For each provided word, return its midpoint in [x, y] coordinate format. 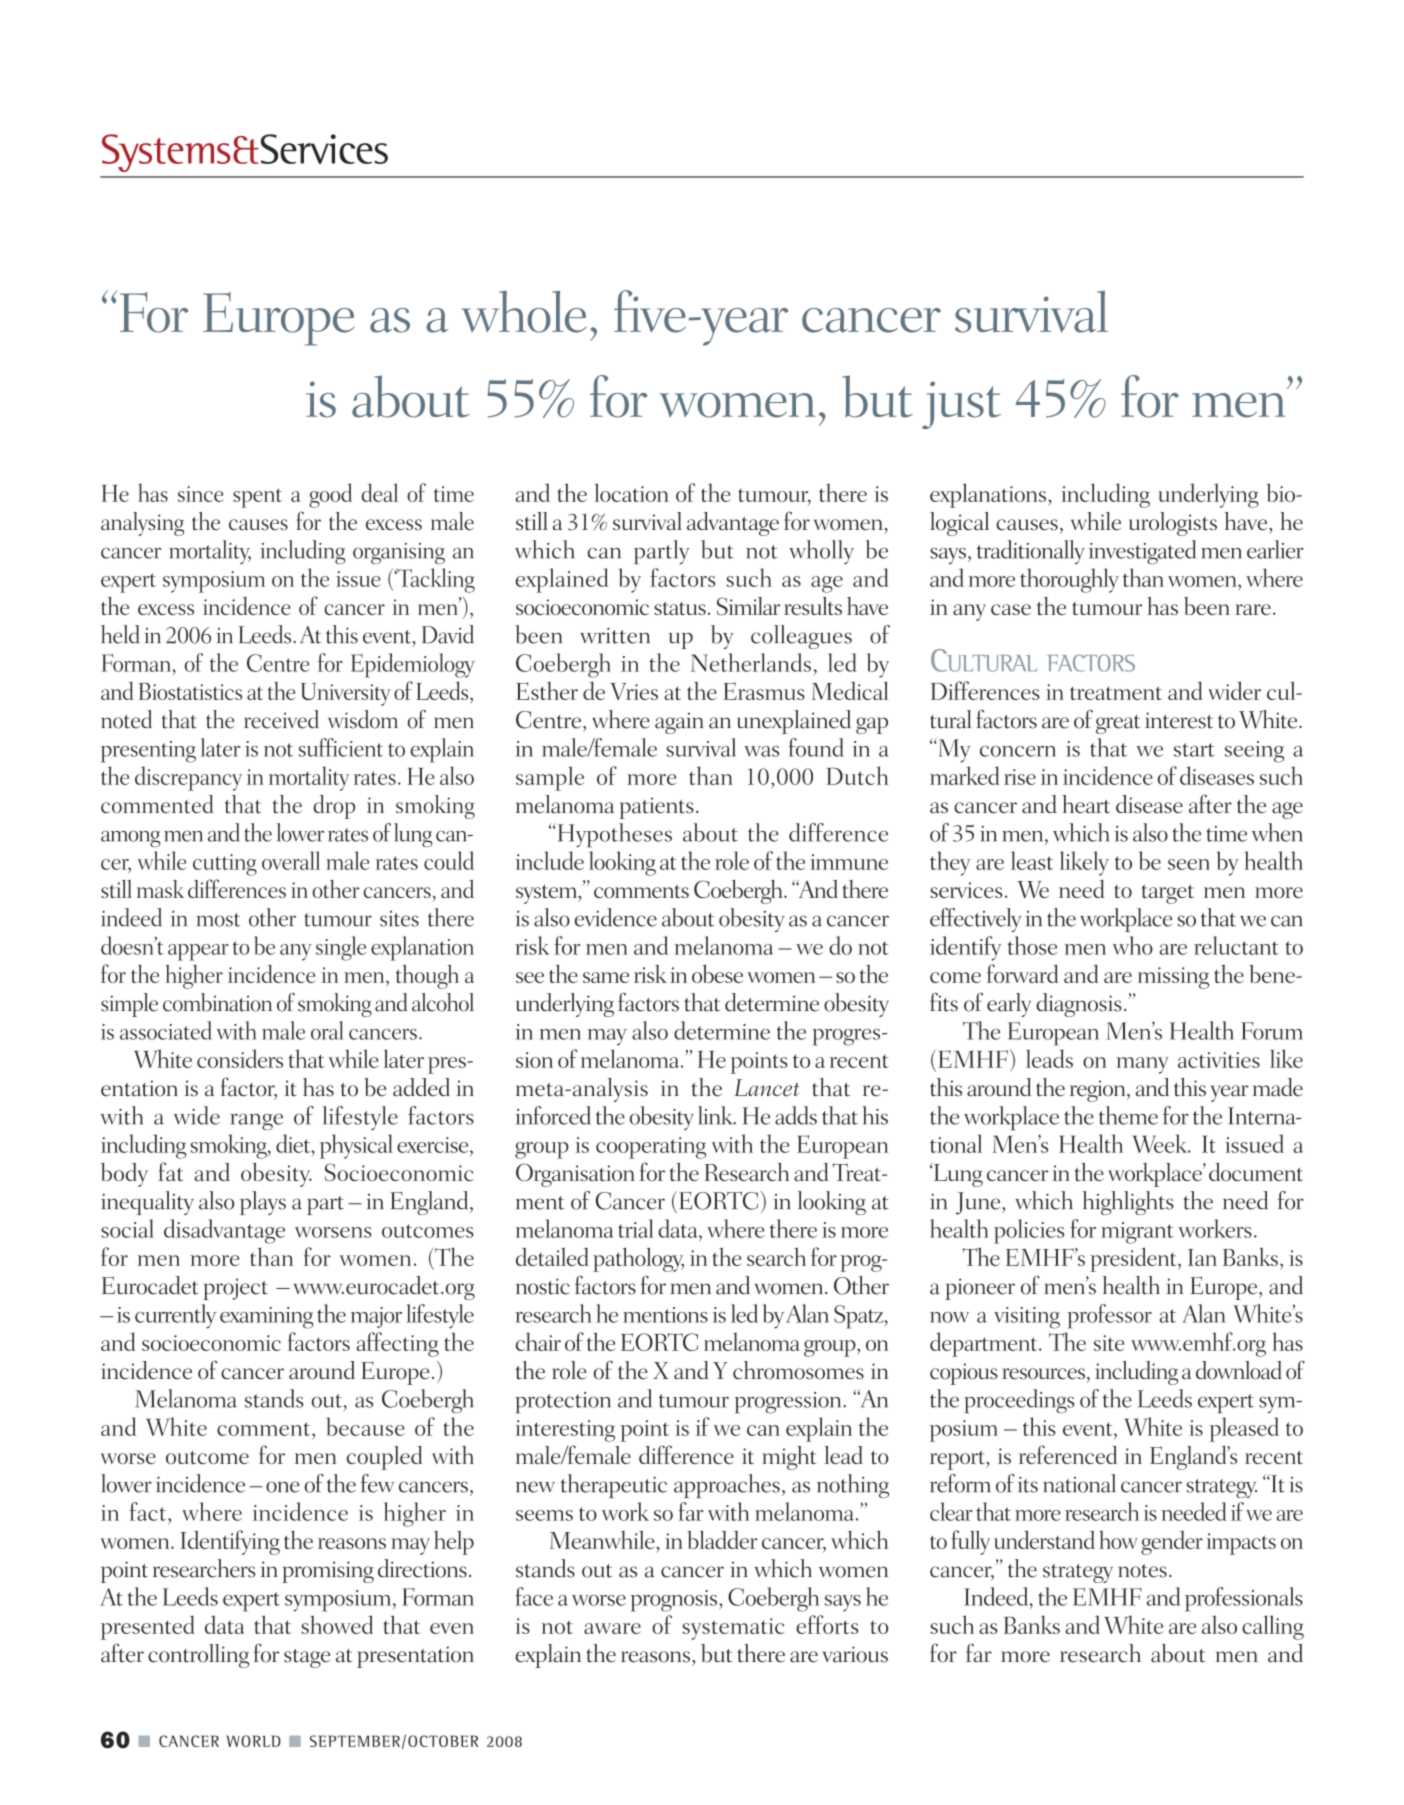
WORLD [253, 1741]
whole [524, 312]
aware [612, 1628]
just [961, 405]
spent [257, 498]
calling [1273, 1627]
